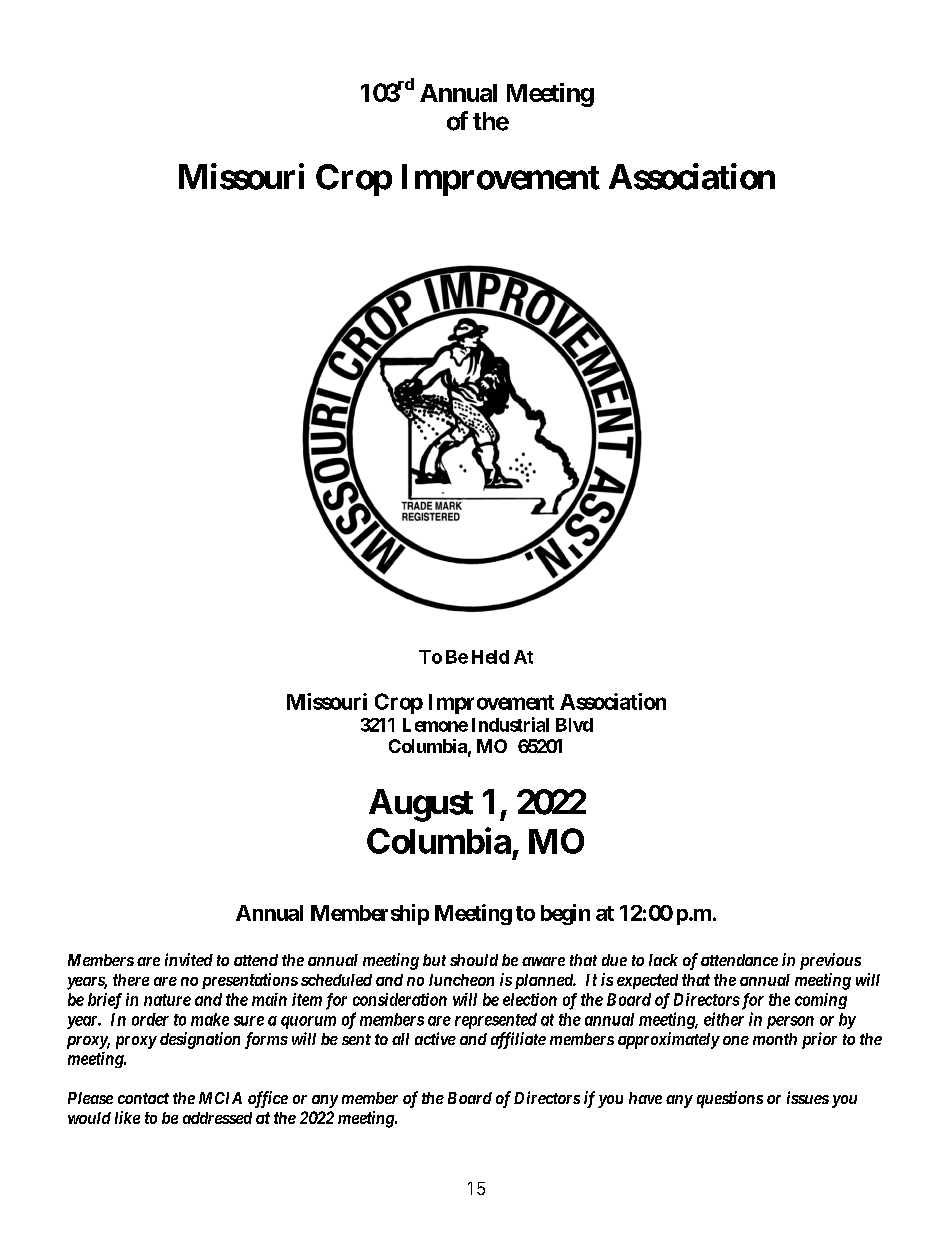 Image resolution: width=952 pixels, height=1233 pixels. I want to click on Industrial, so click(510, 724).
